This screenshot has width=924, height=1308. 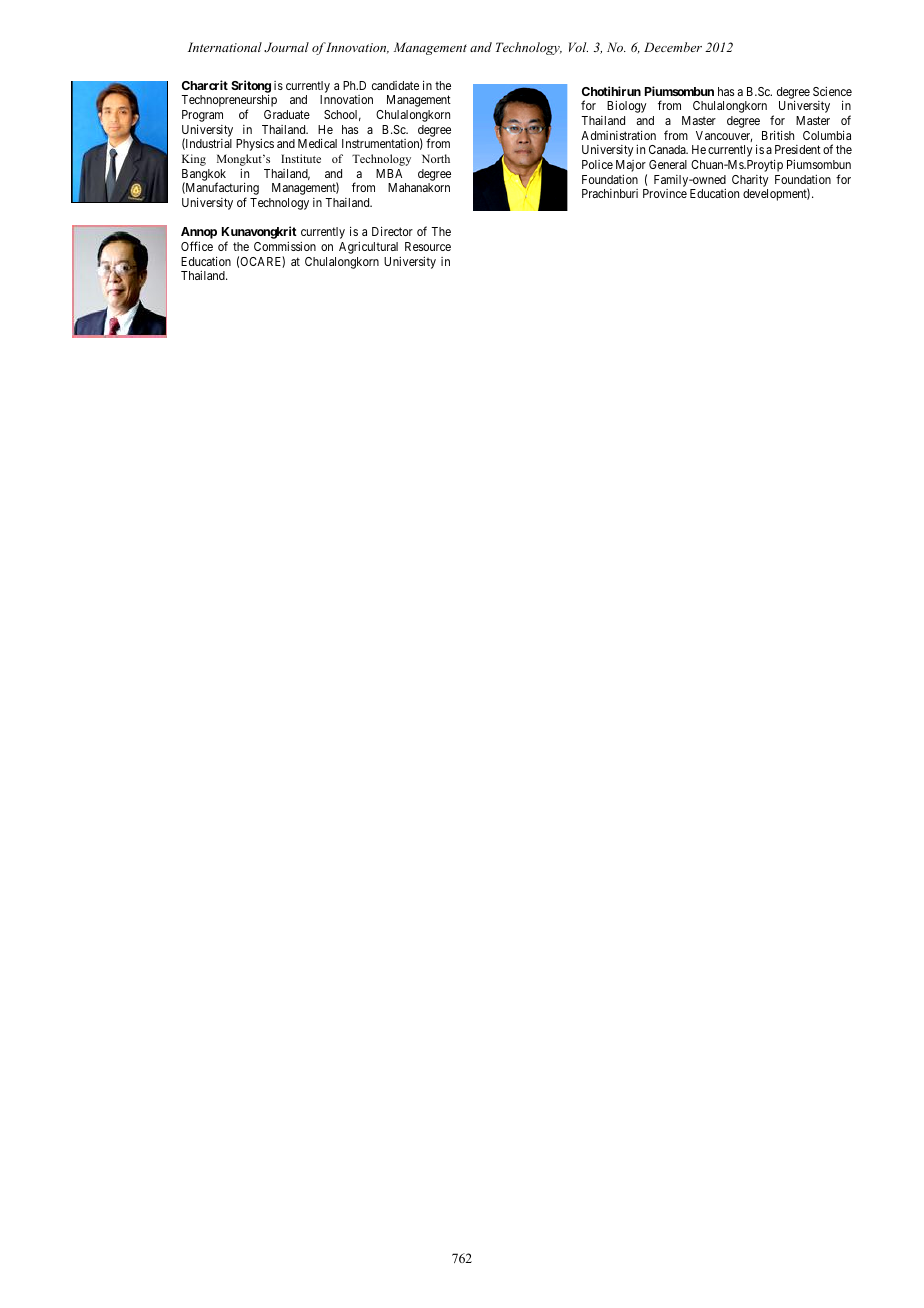 I want to click on Graduate, so click(x=287, y=114).
